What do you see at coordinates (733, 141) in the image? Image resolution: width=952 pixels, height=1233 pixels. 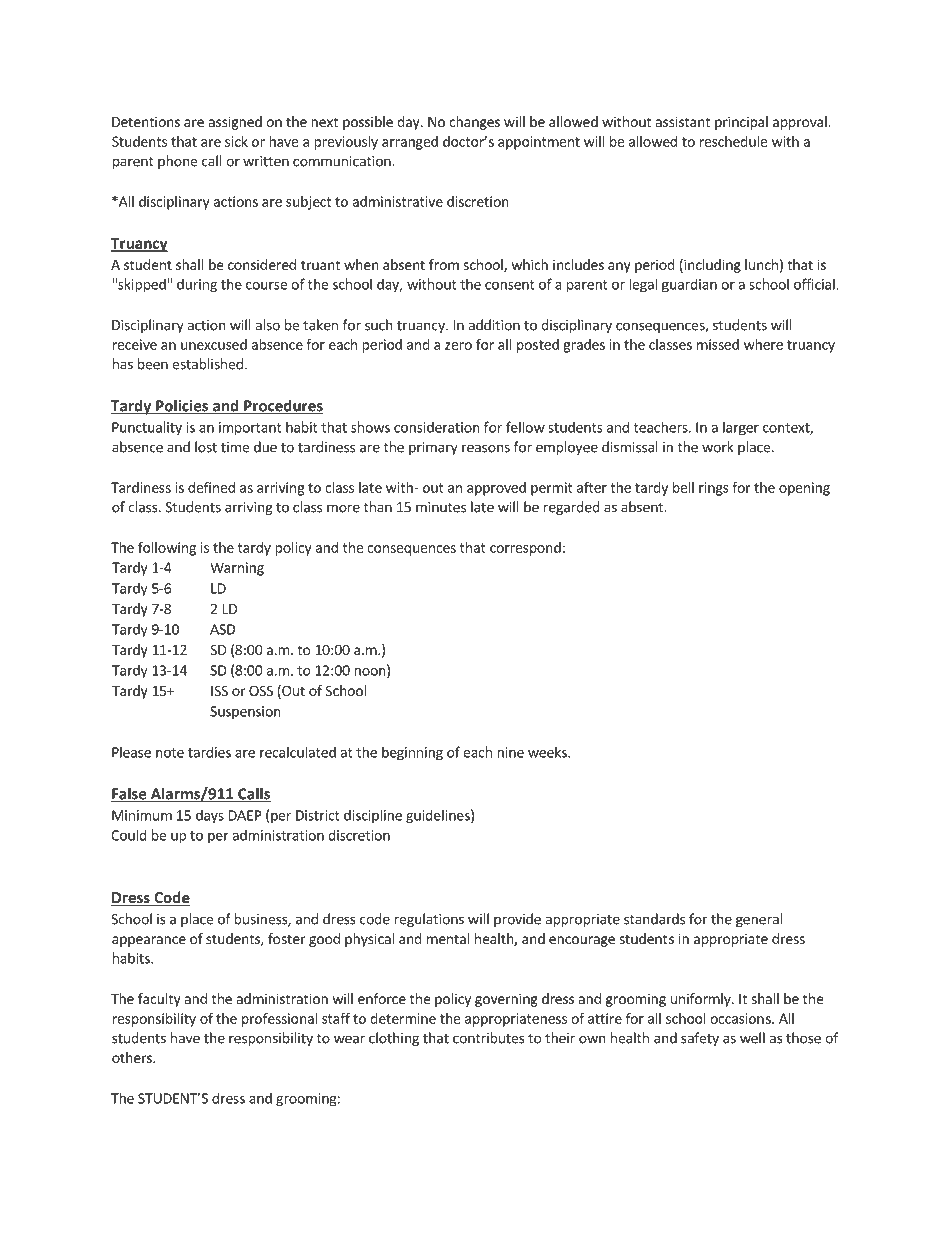 I see `reschedule` at bounding box center [733, 141].
